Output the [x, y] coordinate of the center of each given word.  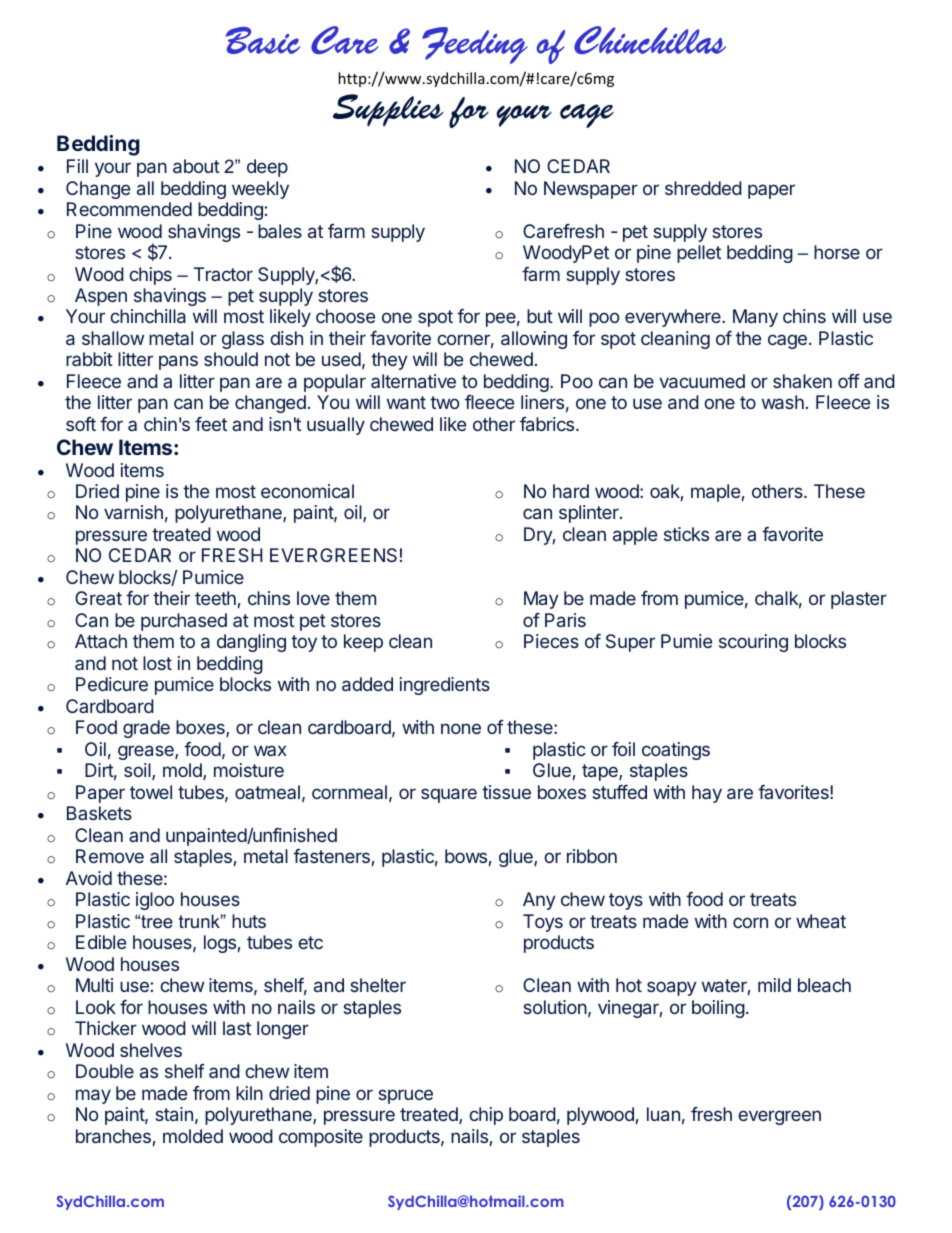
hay [707, 794]
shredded [703, 188]
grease [147, 752]
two [444, 402]
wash [783, 402]
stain [174, 1114]
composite [321, 1138]
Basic [263, 40]
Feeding [475, 45]
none [461, 728]
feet [211, 424]
